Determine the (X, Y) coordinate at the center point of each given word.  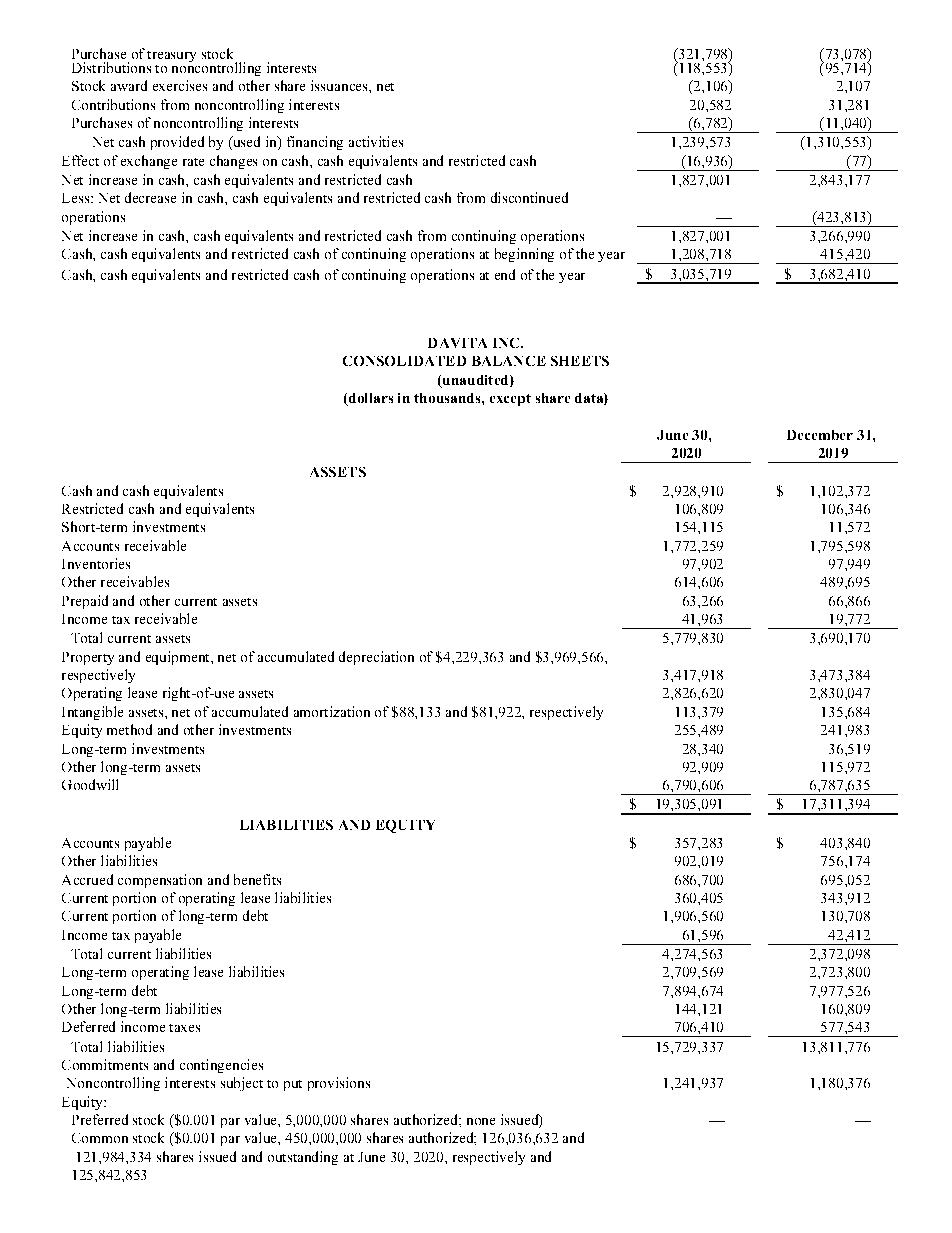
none (481, 1121)
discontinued (529, 197)
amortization (332, 711)
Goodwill (90, 784)
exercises (180, 85)
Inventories (96, 563)
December (820, 435)
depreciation (376, 658)
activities (376, 141)
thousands (448, 398)
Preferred (100, 1119)
